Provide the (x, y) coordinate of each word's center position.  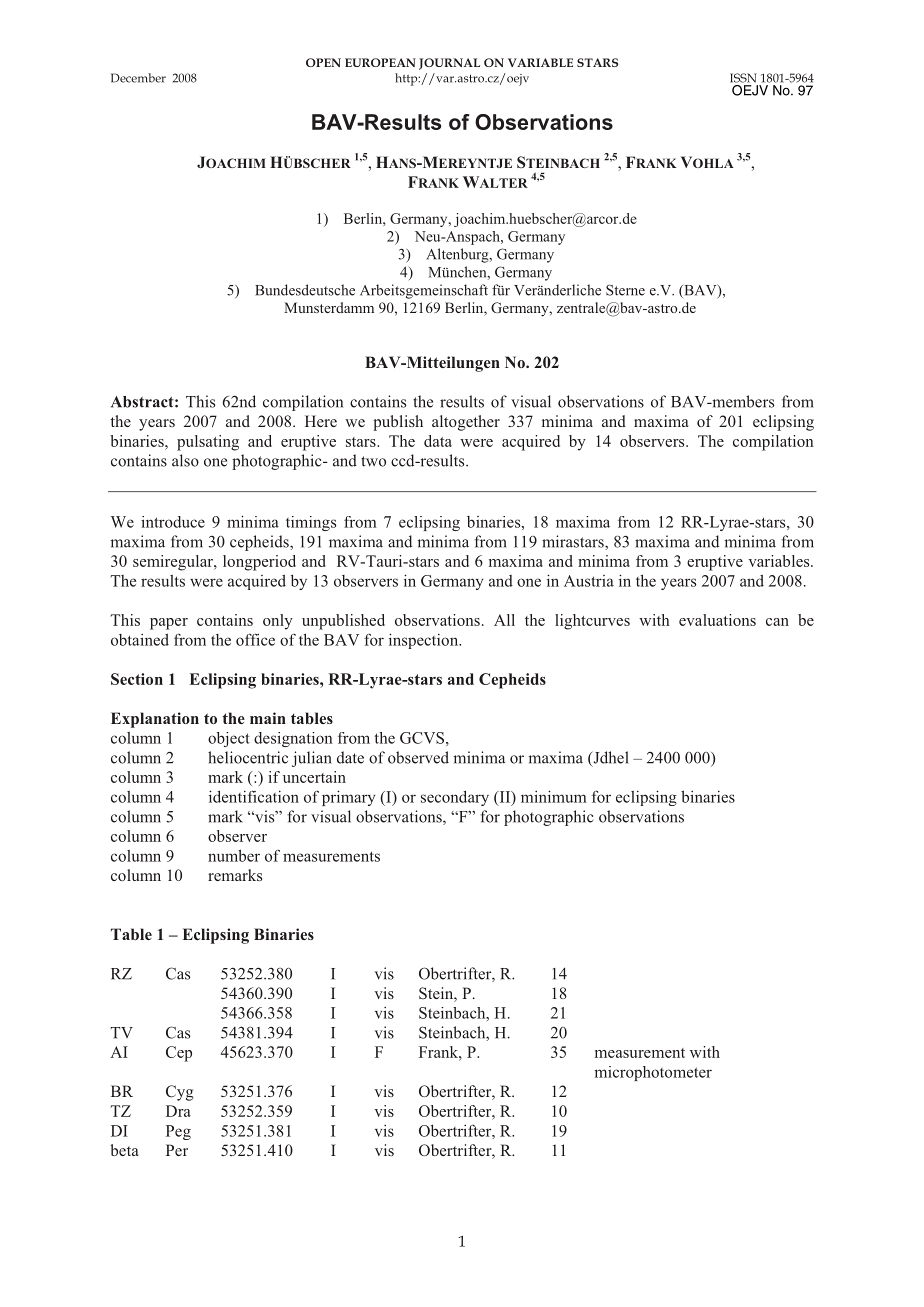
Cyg (180, 1093)
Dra (178, 1111)
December (138, 78)
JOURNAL (449, 64)
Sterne (625, 290)
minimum (554, 796)
